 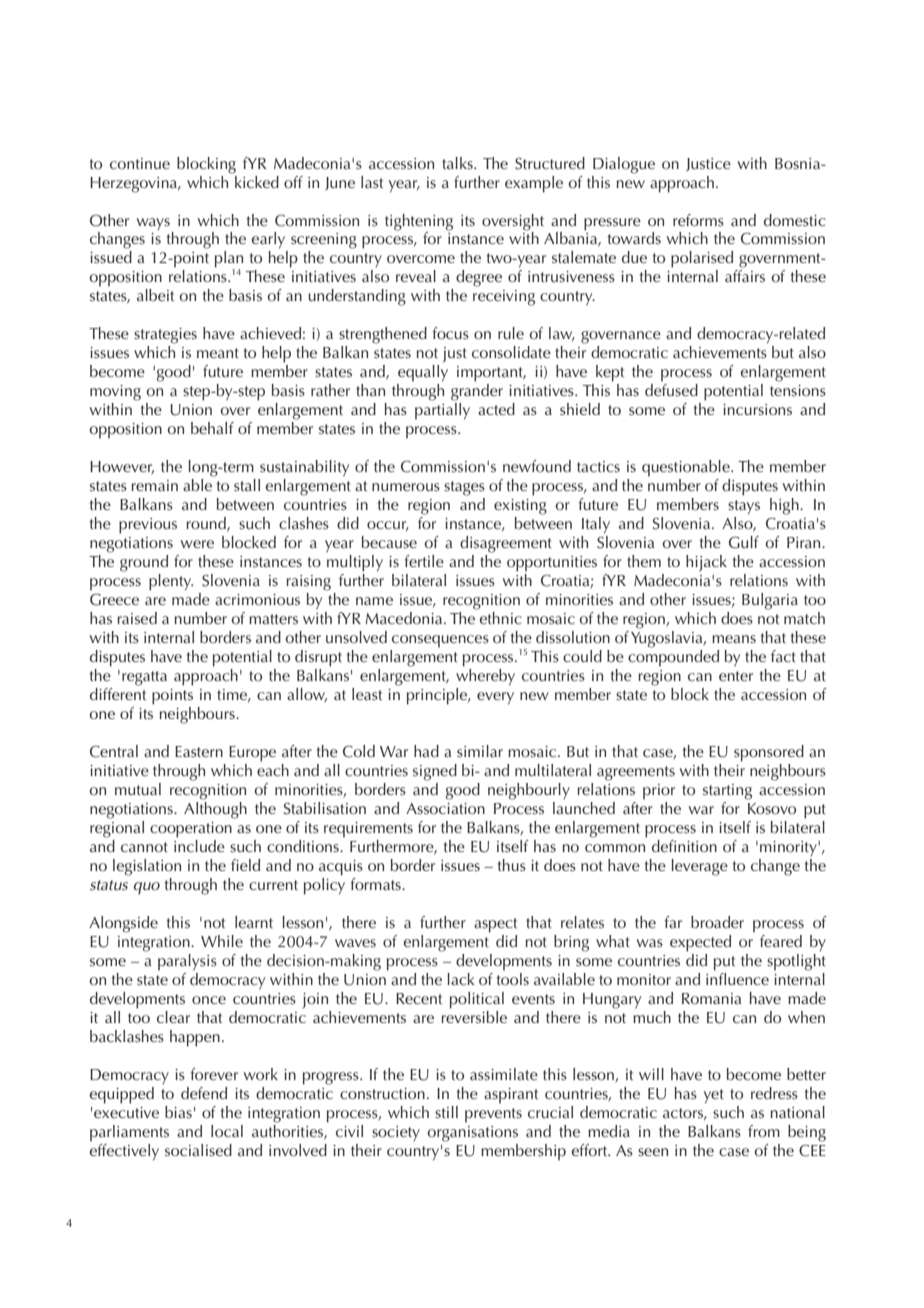 I want to click on stages, so click(x=464, y=488).
